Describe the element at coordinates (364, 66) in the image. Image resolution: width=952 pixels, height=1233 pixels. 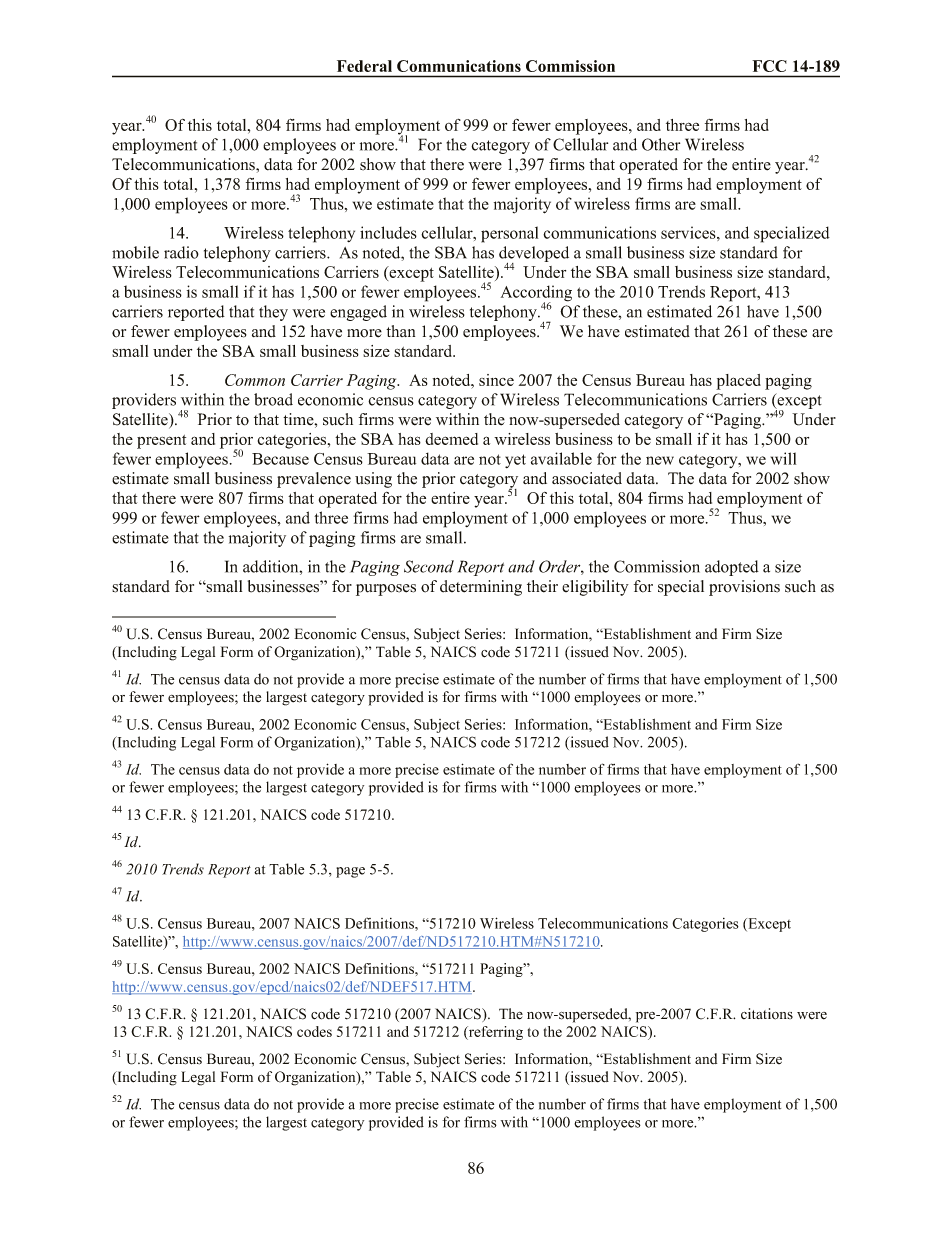
I see `Federal` at that location.
